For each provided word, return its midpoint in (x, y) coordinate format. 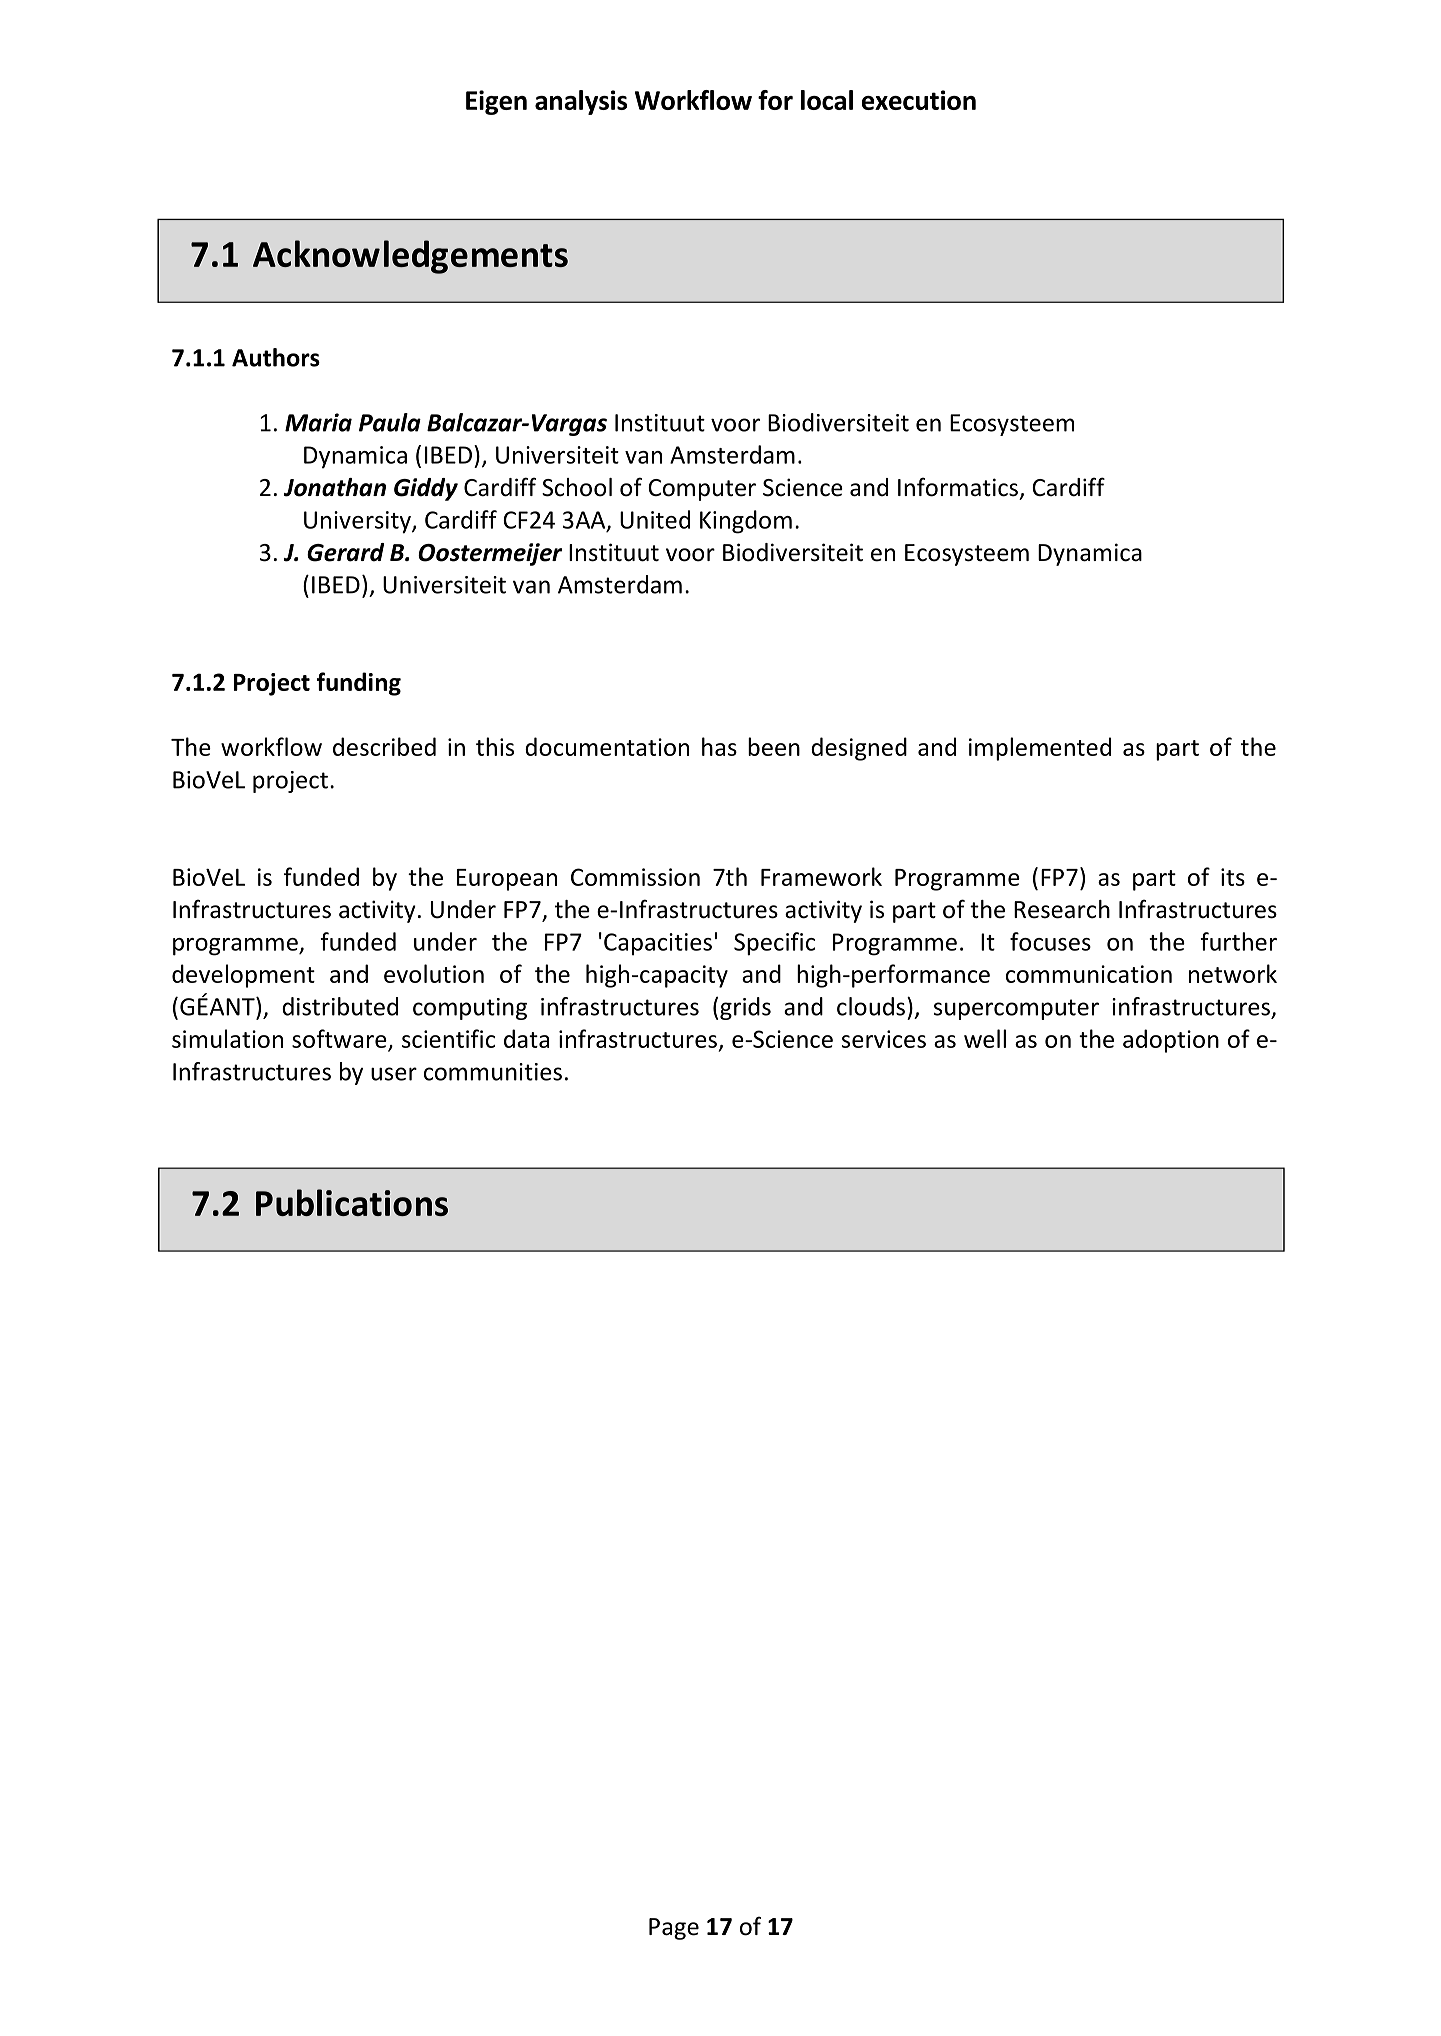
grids (745, 1008)
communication (1089, 974)
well (985, 1038)
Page (674, 1929)
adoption (1171, 1041)
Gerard (345, 552)
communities (493, 1072)
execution (919, 100)
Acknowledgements (410, 257)
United (655, 519)
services (884, 1039)
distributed (340, 1006)
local (827, 100)
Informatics (958, 487)
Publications (352, 1202)
